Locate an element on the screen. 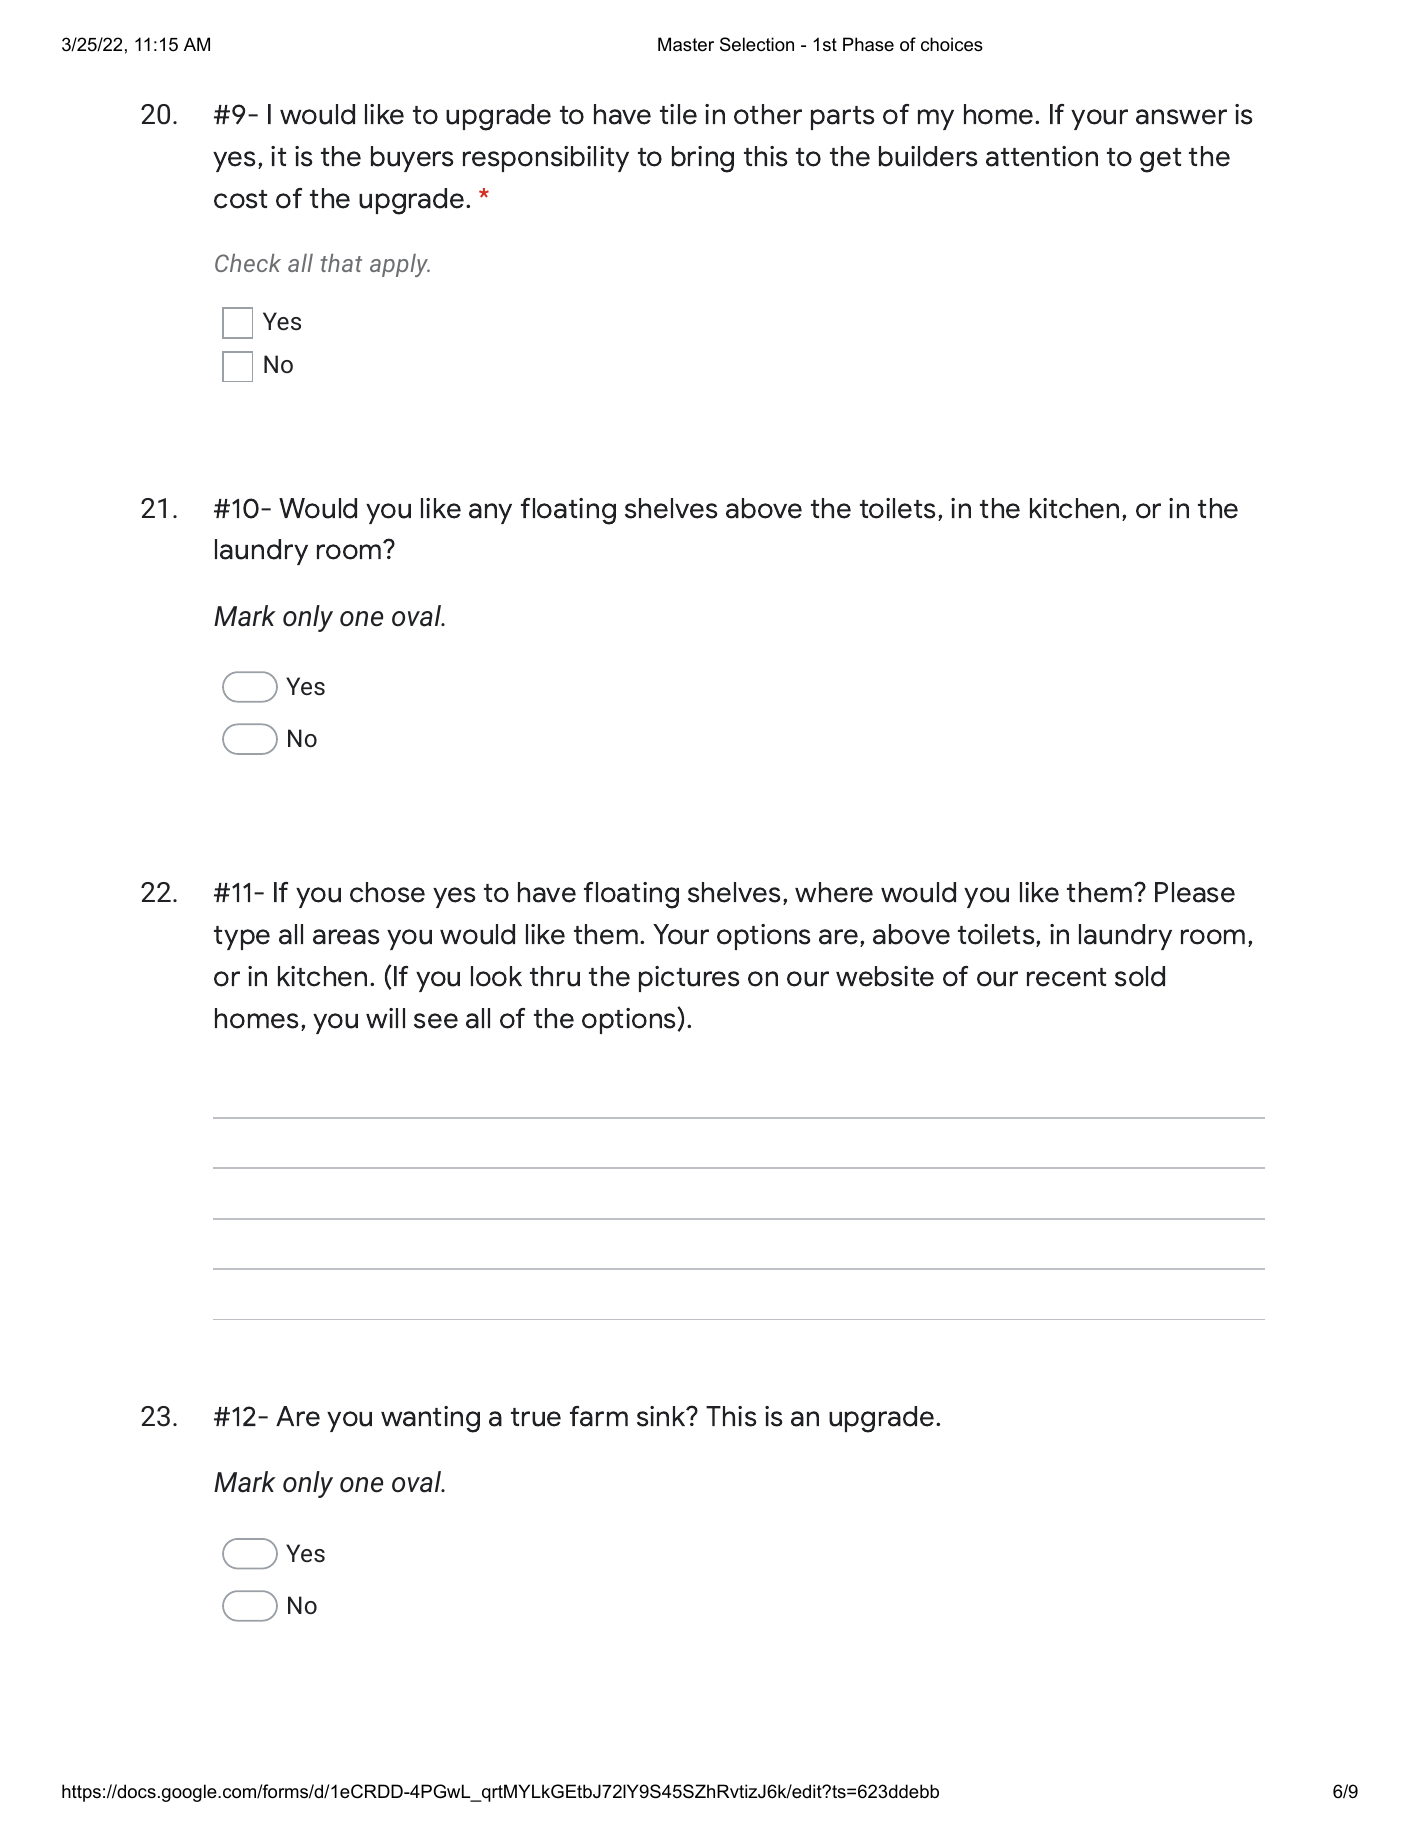  any is located at coordinates (490, 513).
